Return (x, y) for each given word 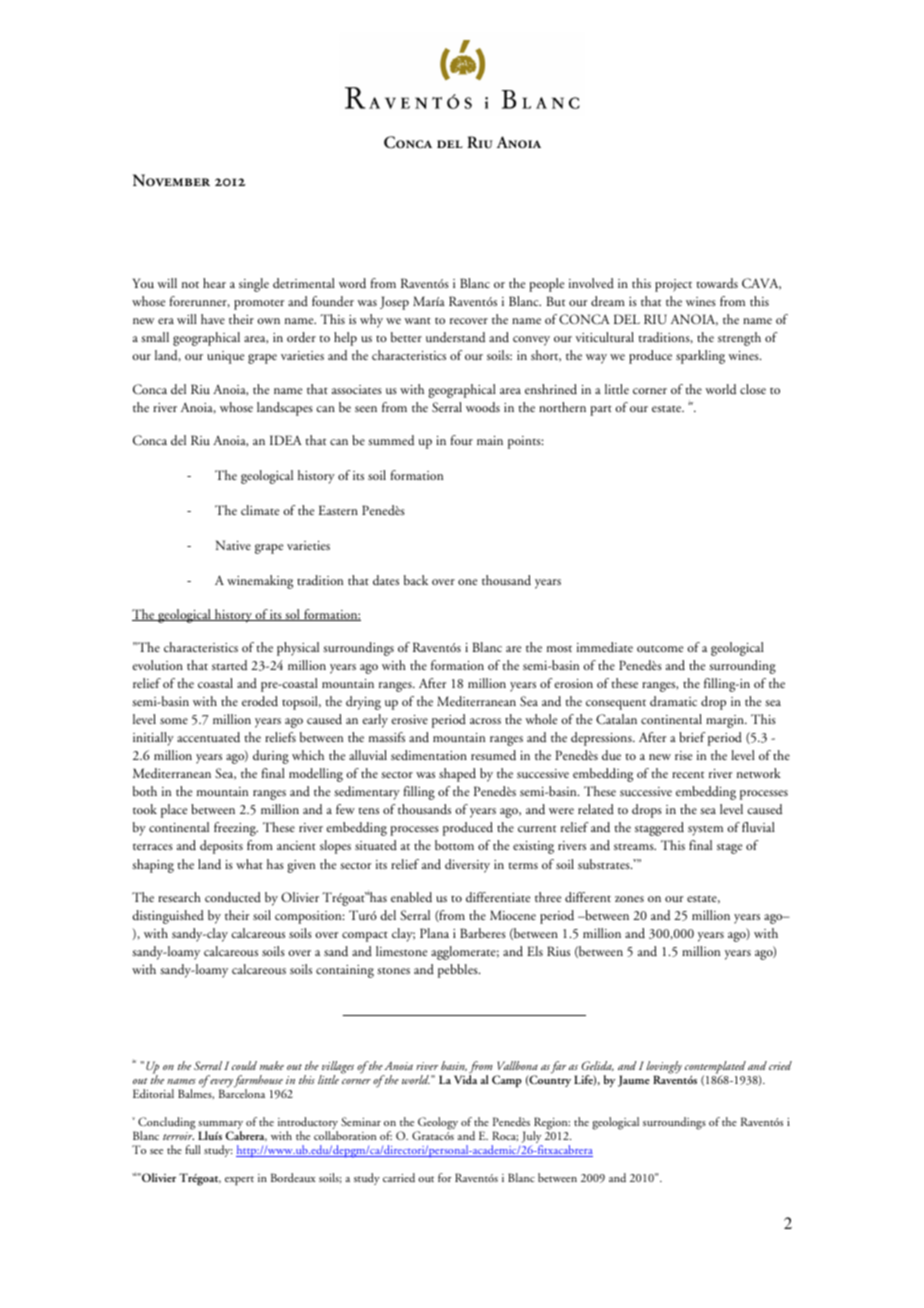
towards (717, 283)
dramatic (673, 701)
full (192, 1149)
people (546, 285)
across (485, 721)
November (171, 180)
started (229, 665)
